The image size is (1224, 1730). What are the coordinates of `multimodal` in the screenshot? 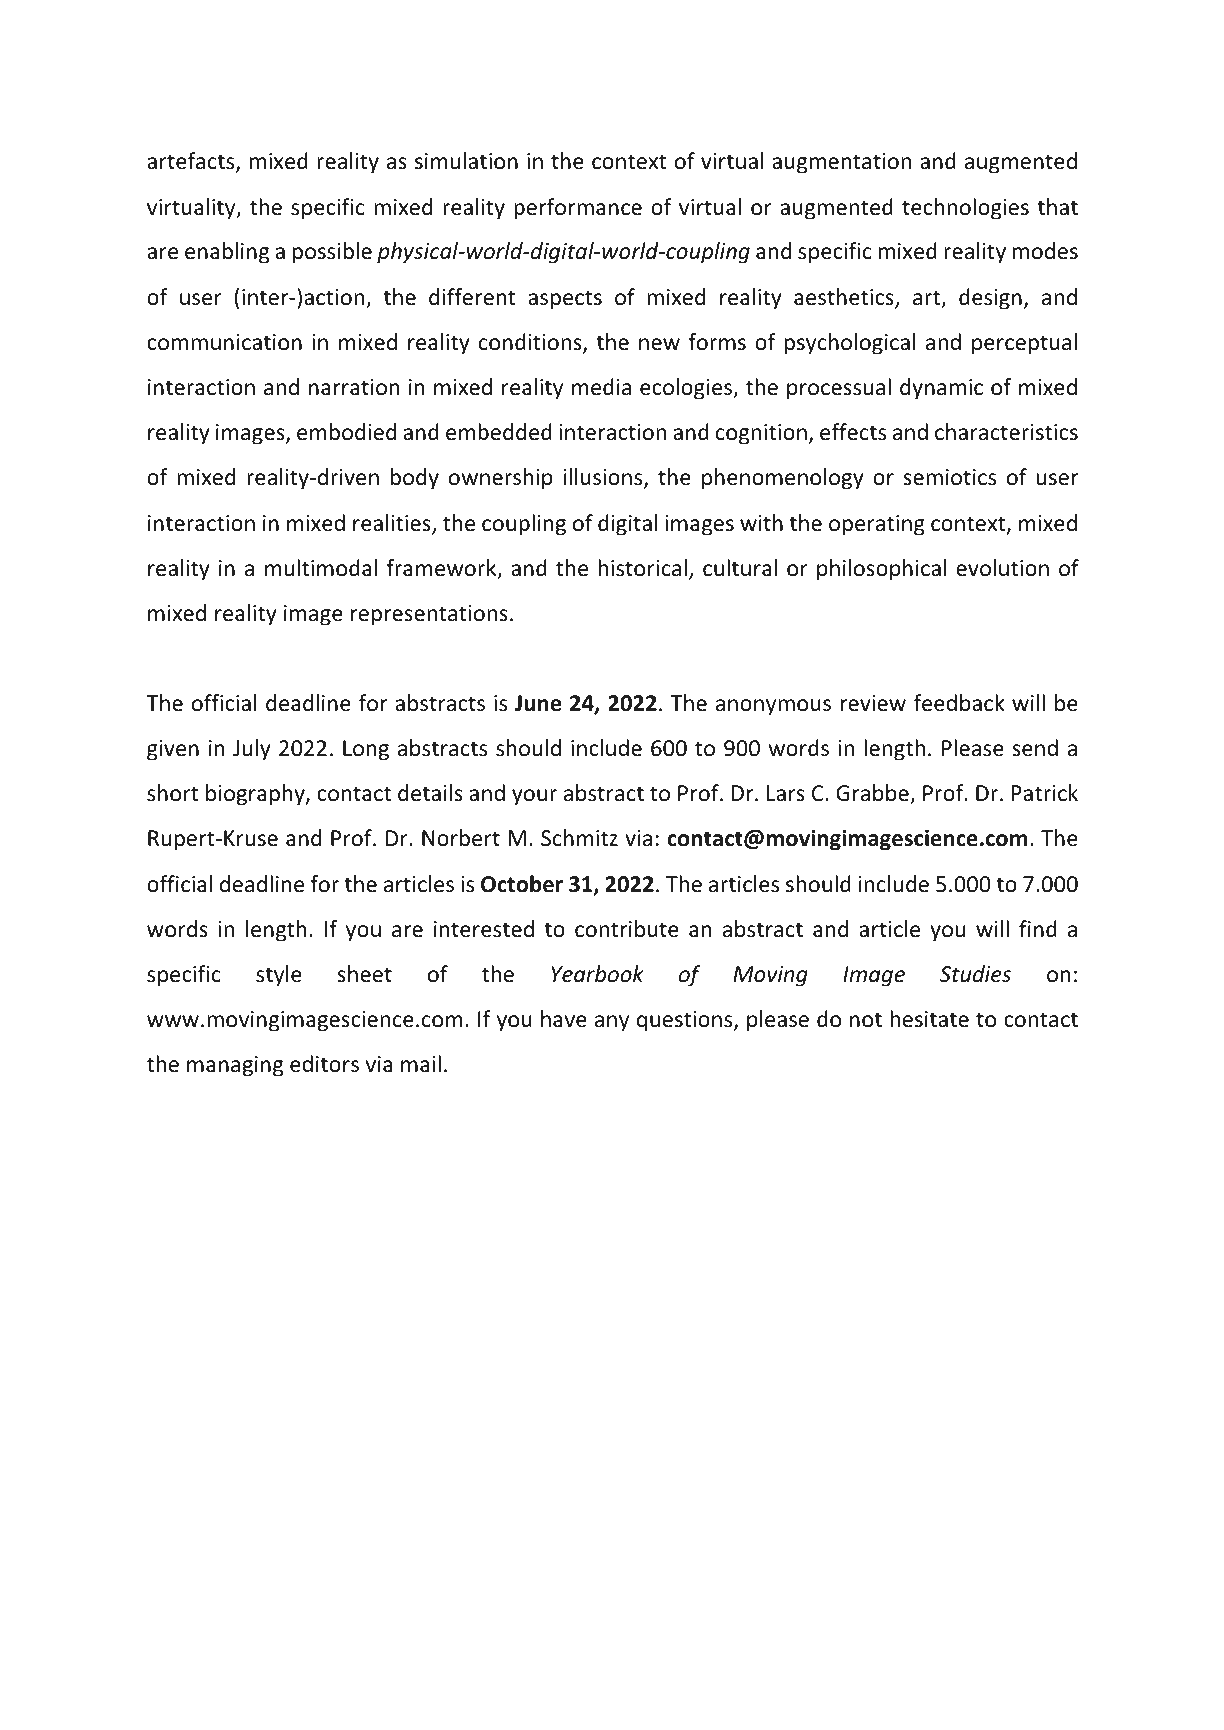 It's located at (321, 568).
